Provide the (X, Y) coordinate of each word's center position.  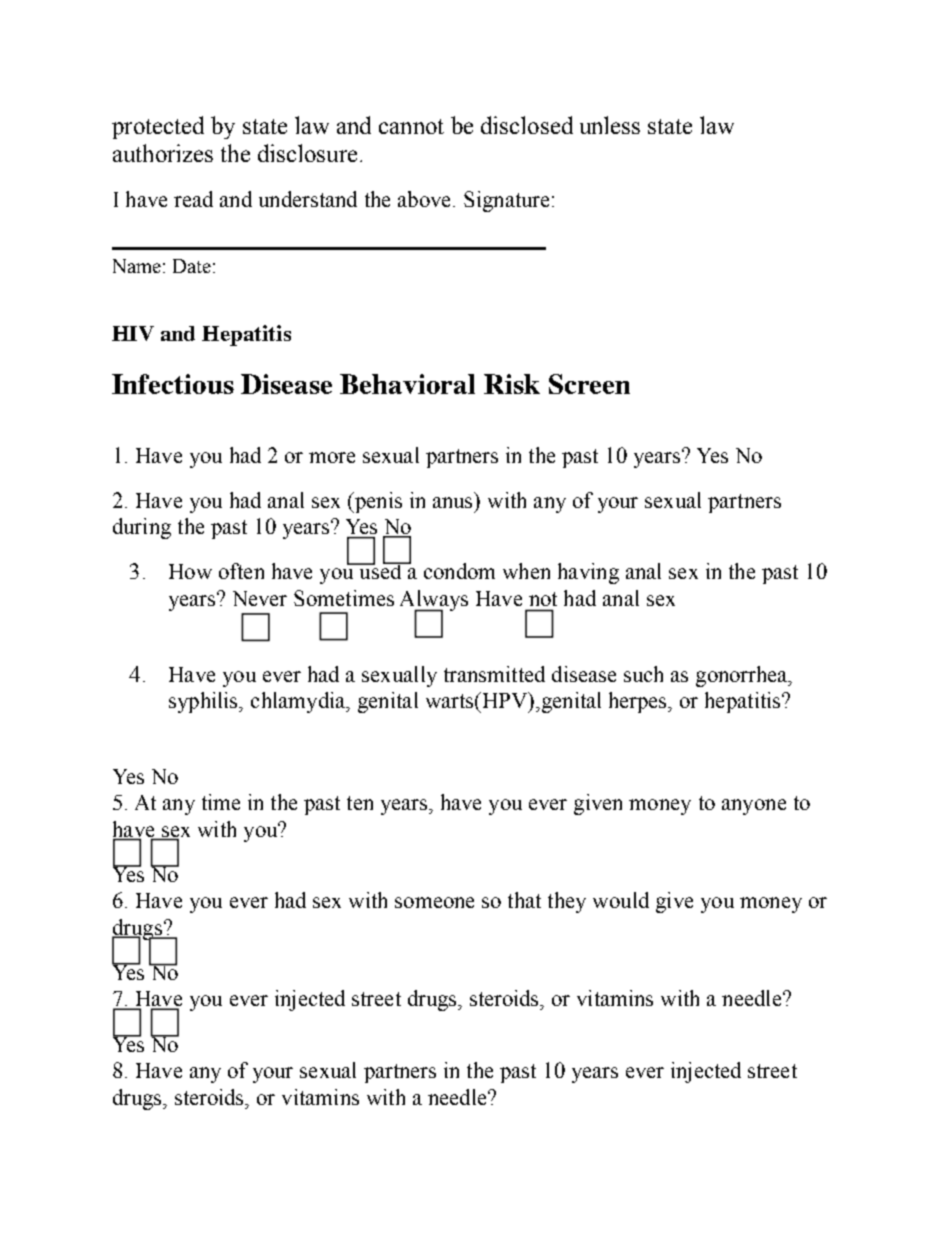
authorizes (163, 153)
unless (610, 125)
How (190, 571)
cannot (411, 126)
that (524, 900)
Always (434, 601)
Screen (589, 384)
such (643, 674)
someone (434, 902)
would (621, 900)
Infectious (173, 384)
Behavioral (407, 384)
